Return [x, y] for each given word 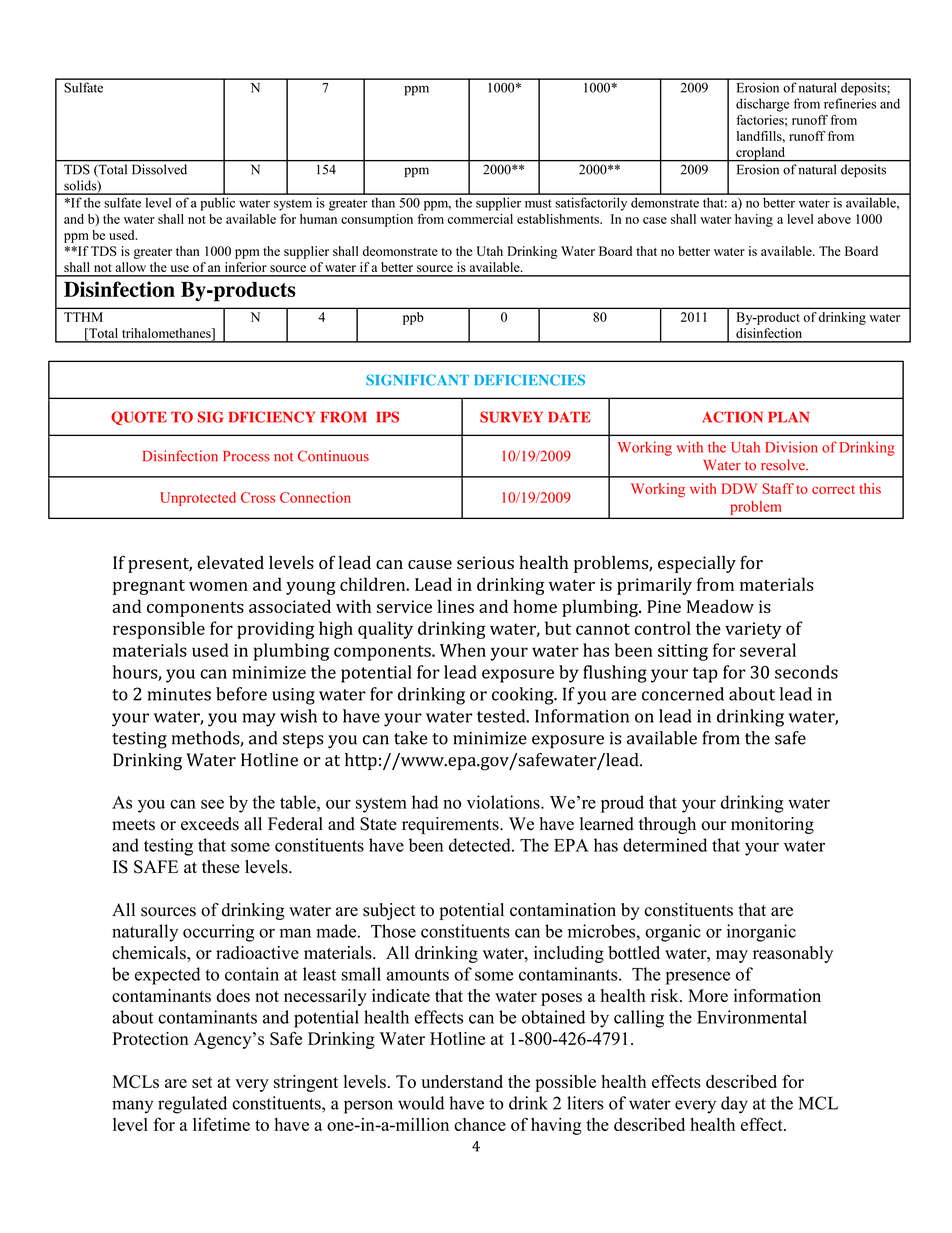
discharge [762, 105]
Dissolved [159, 169]
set [202, 1082]
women [218, 586]
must [538, 203]
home [535, 606]
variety [753, 630]
